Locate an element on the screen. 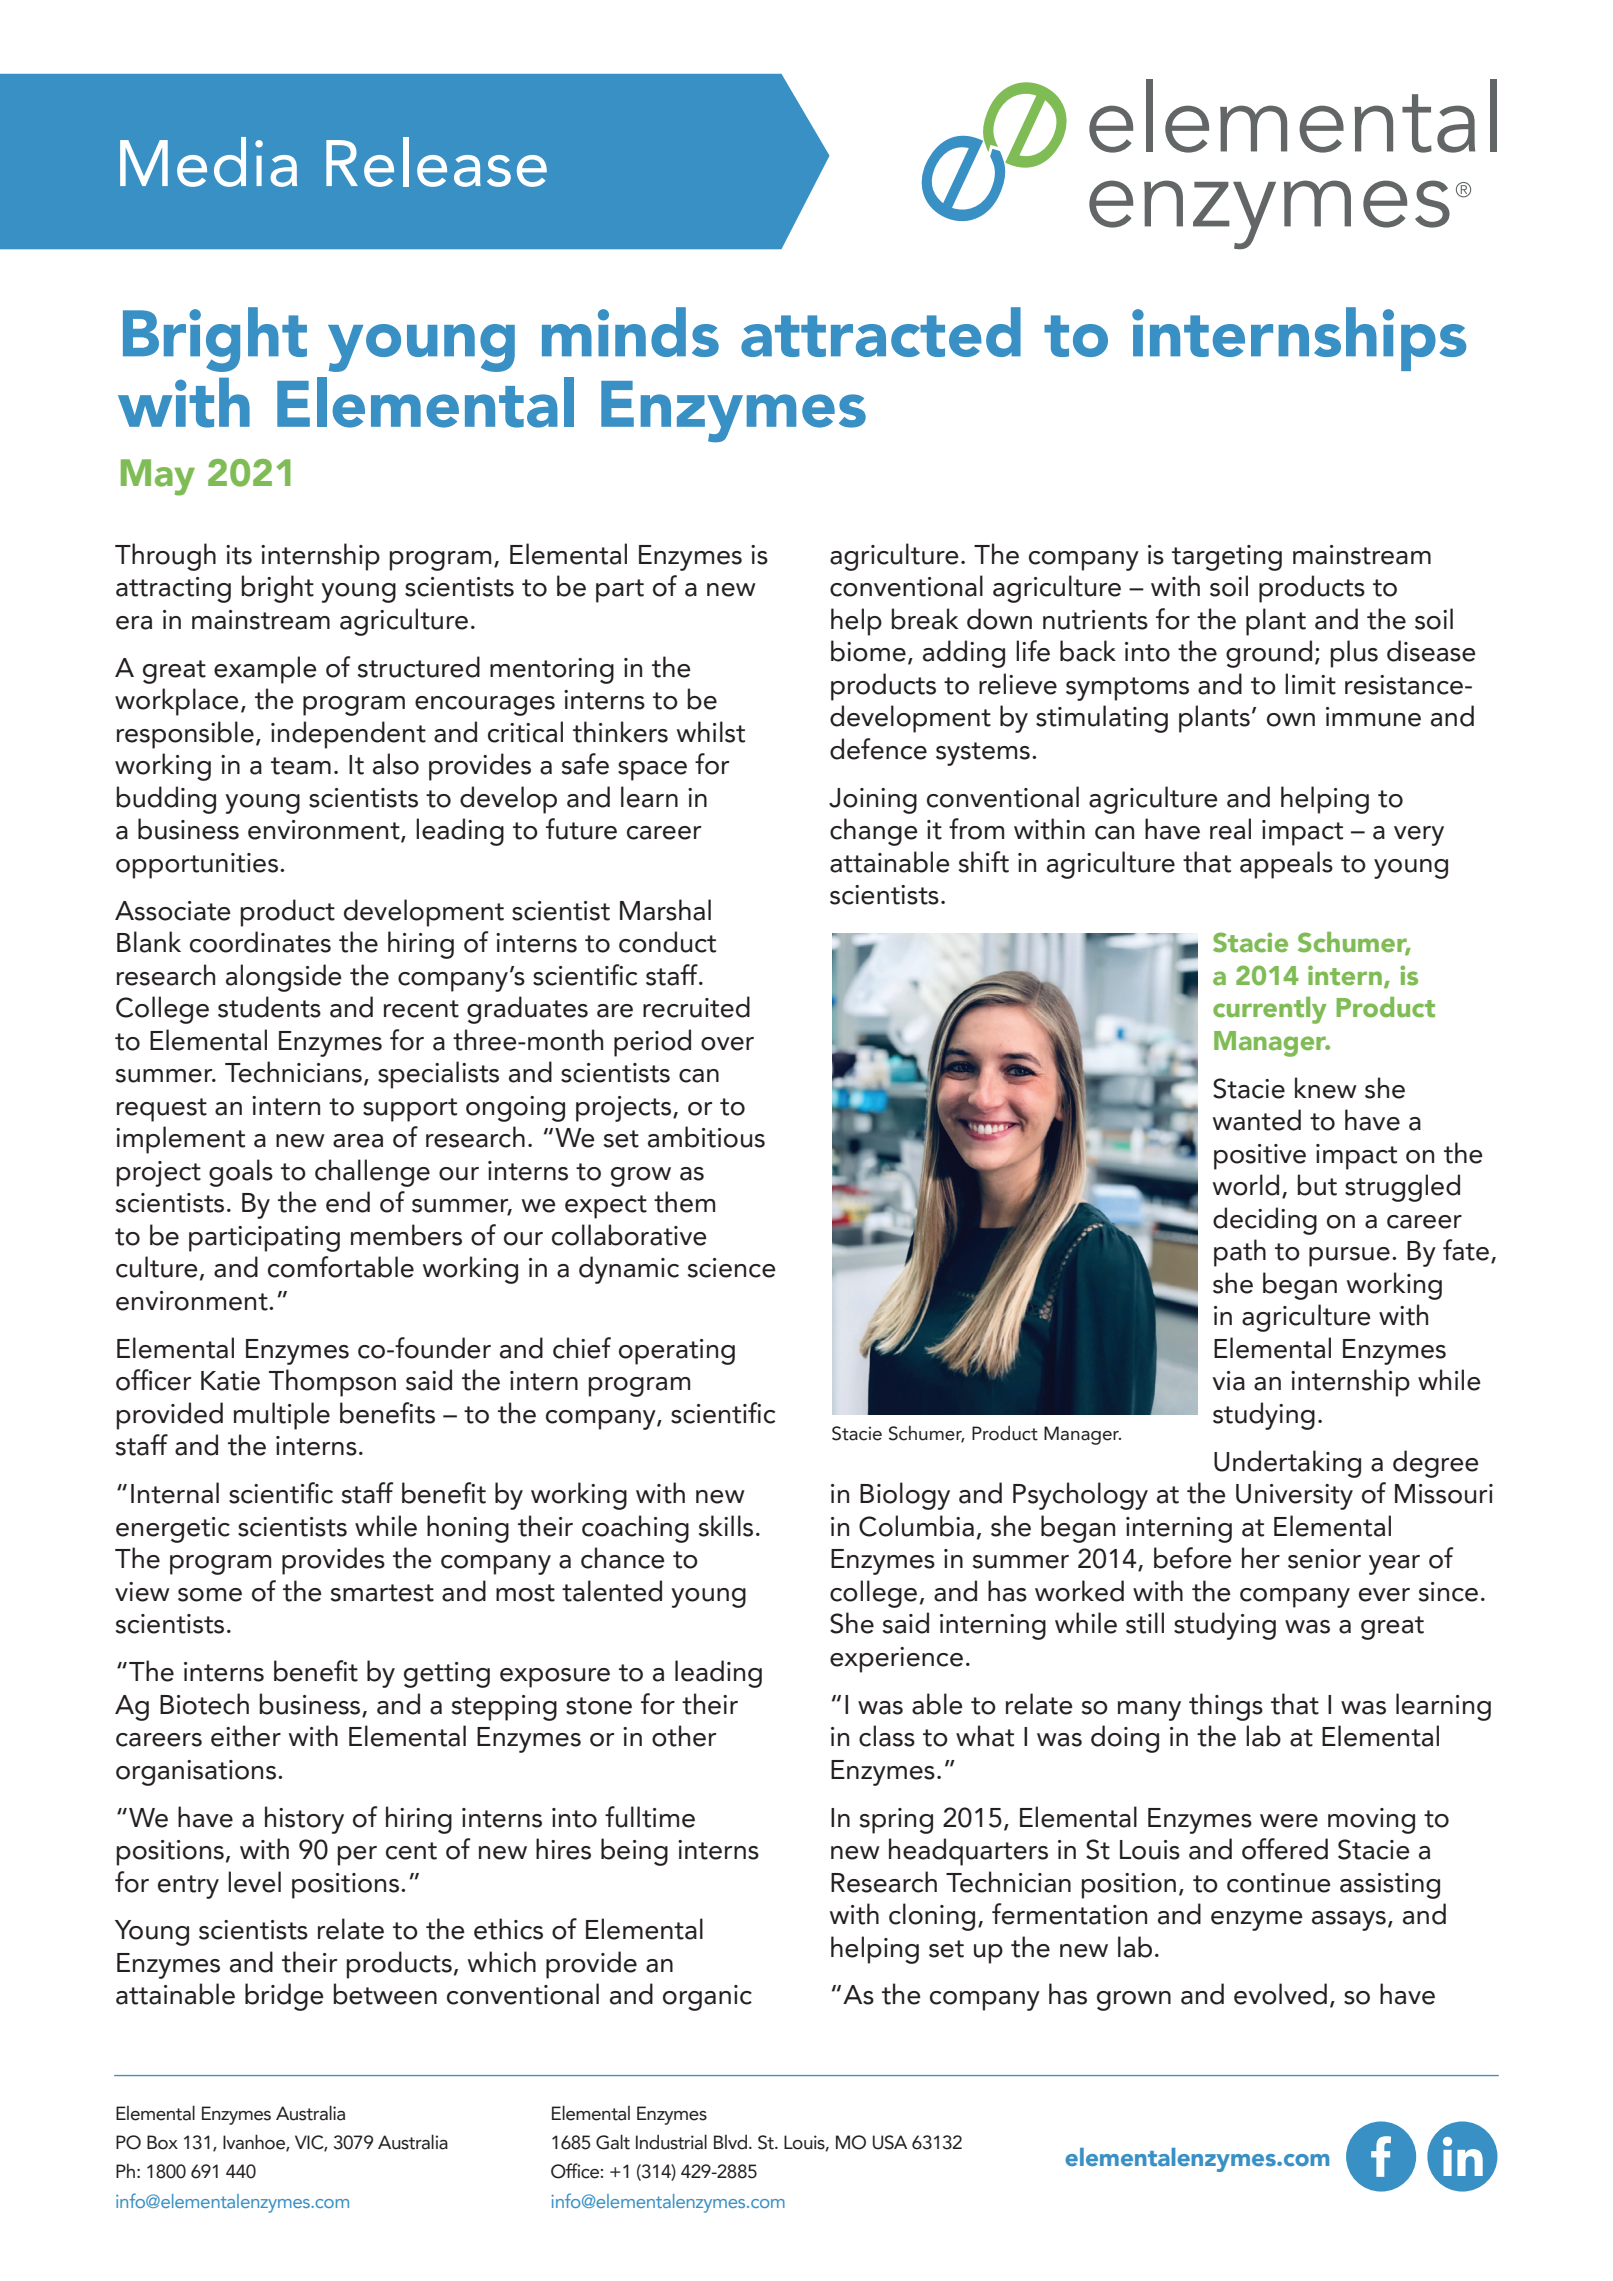 The width and height of the screenshot is (1613, 2281). senior is located at coordinates (1324, 1559).
